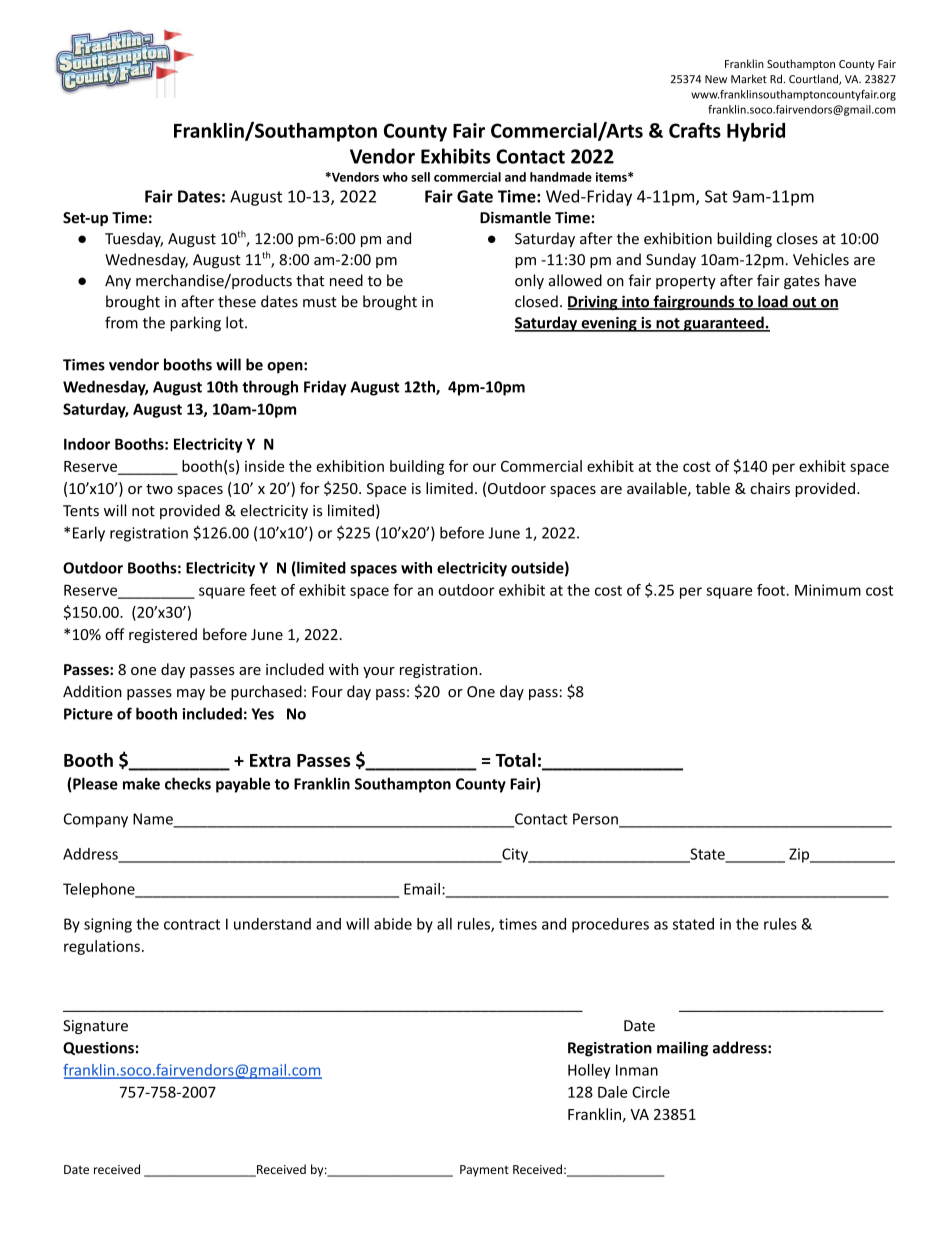 This image has height=1233, width=952. Describe the element at coordinates (484, 1171) in the image. I see `Payment` at that location.
